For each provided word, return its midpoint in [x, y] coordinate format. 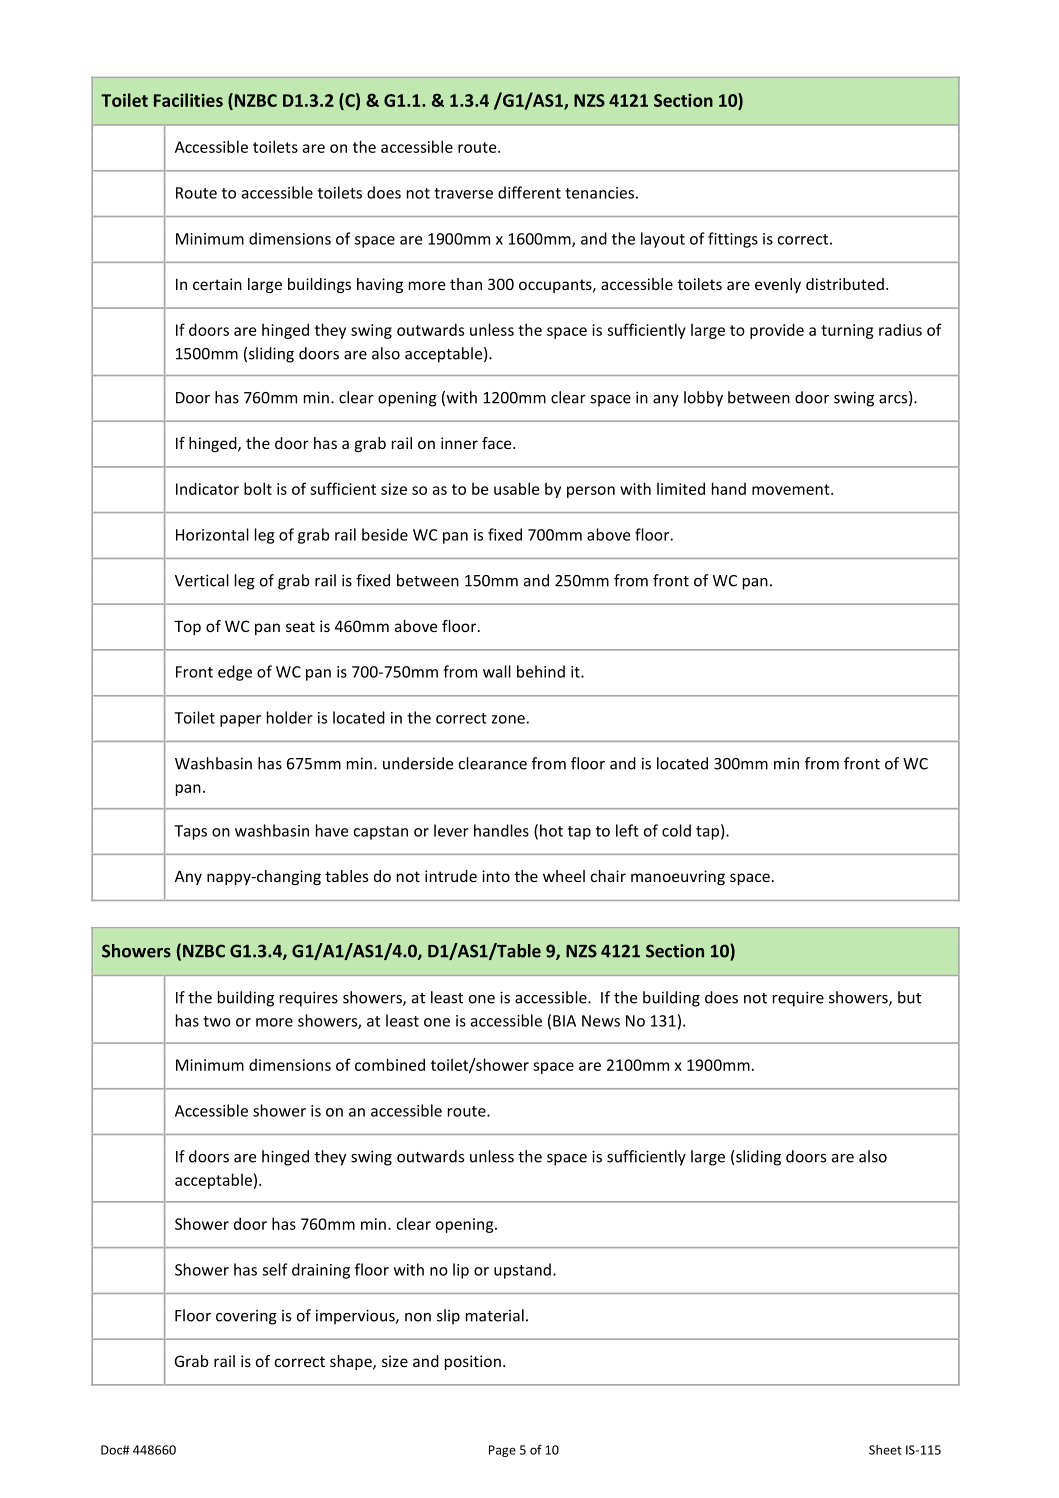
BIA [564, 1021]
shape [352, 1362]
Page [502, 1451]
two [217, 1021]
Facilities [188, 100]
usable [516, 488]
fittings [733, 240]
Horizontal [212, 534]
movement [792, 489]
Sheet [885, 1450]
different [529, 192]
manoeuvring [678, 877]
